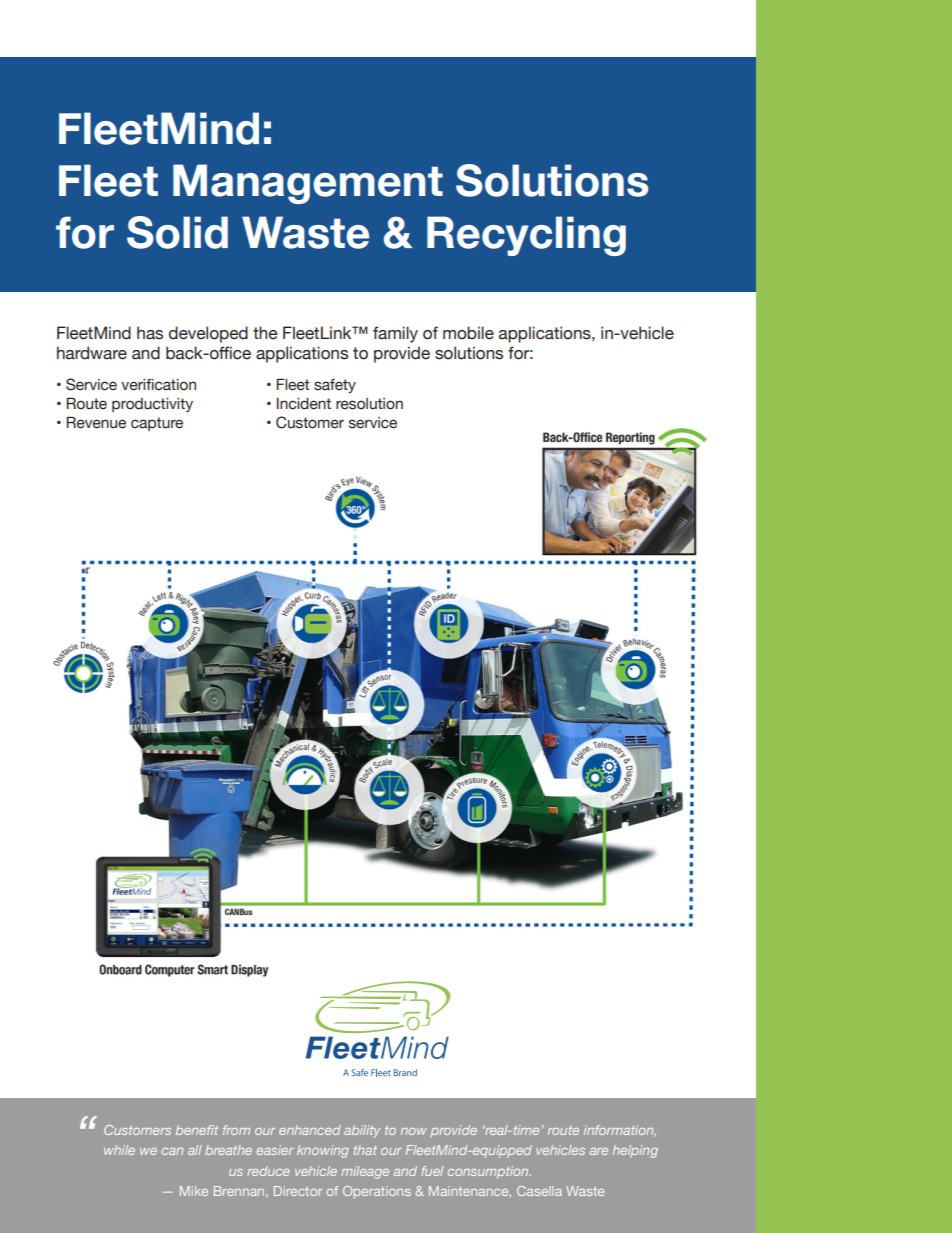 The image size is (952, 1233). Describe the element at coordinates (157, 424) in the image. I see `capture` at that location.
